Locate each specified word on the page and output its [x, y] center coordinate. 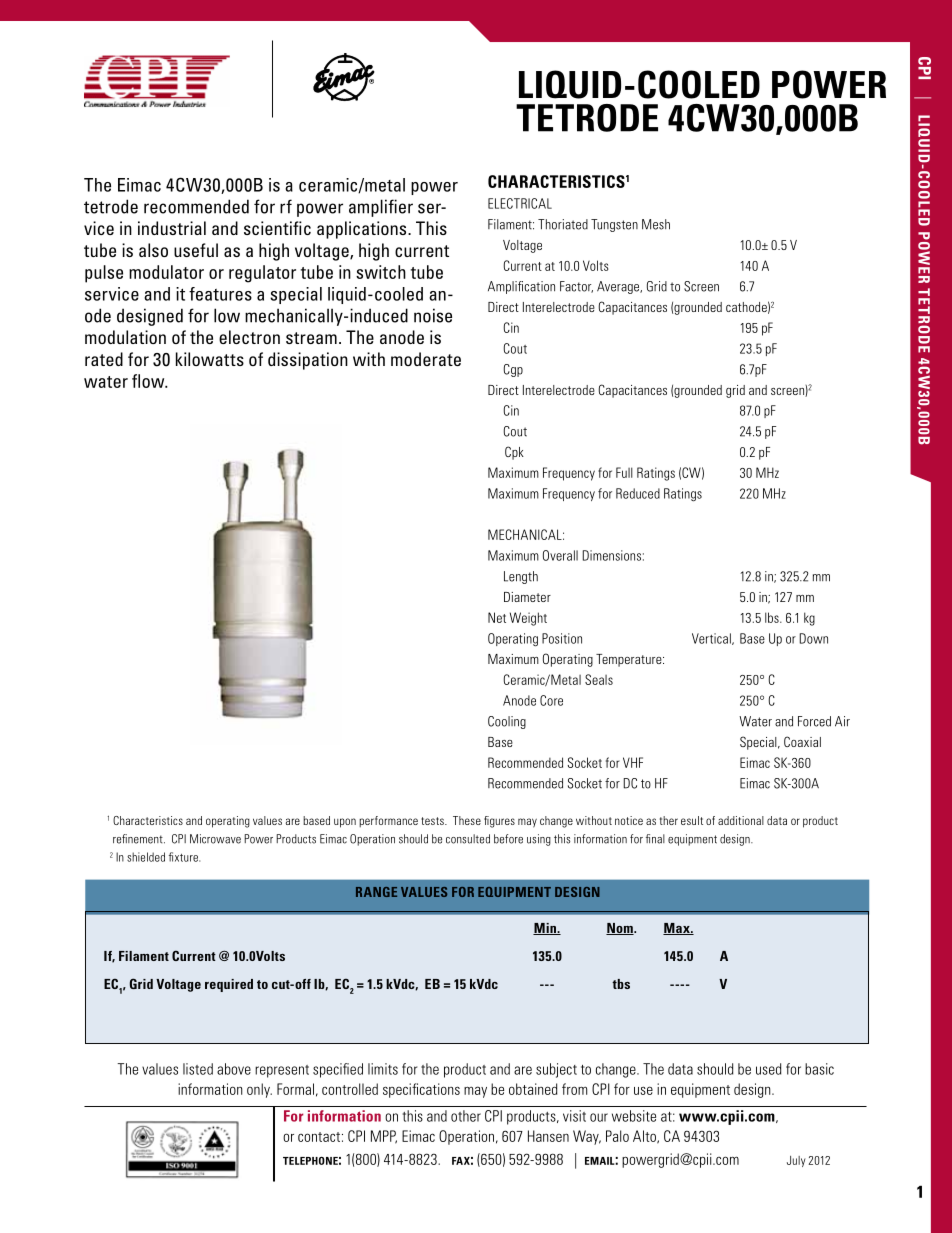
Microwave [215, 839]
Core [551, 700]
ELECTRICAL [520, 203]
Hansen [548, 1136]
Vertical [712, 639]
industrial [172, 228]
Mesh [656, 224]
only [259, 1090]
